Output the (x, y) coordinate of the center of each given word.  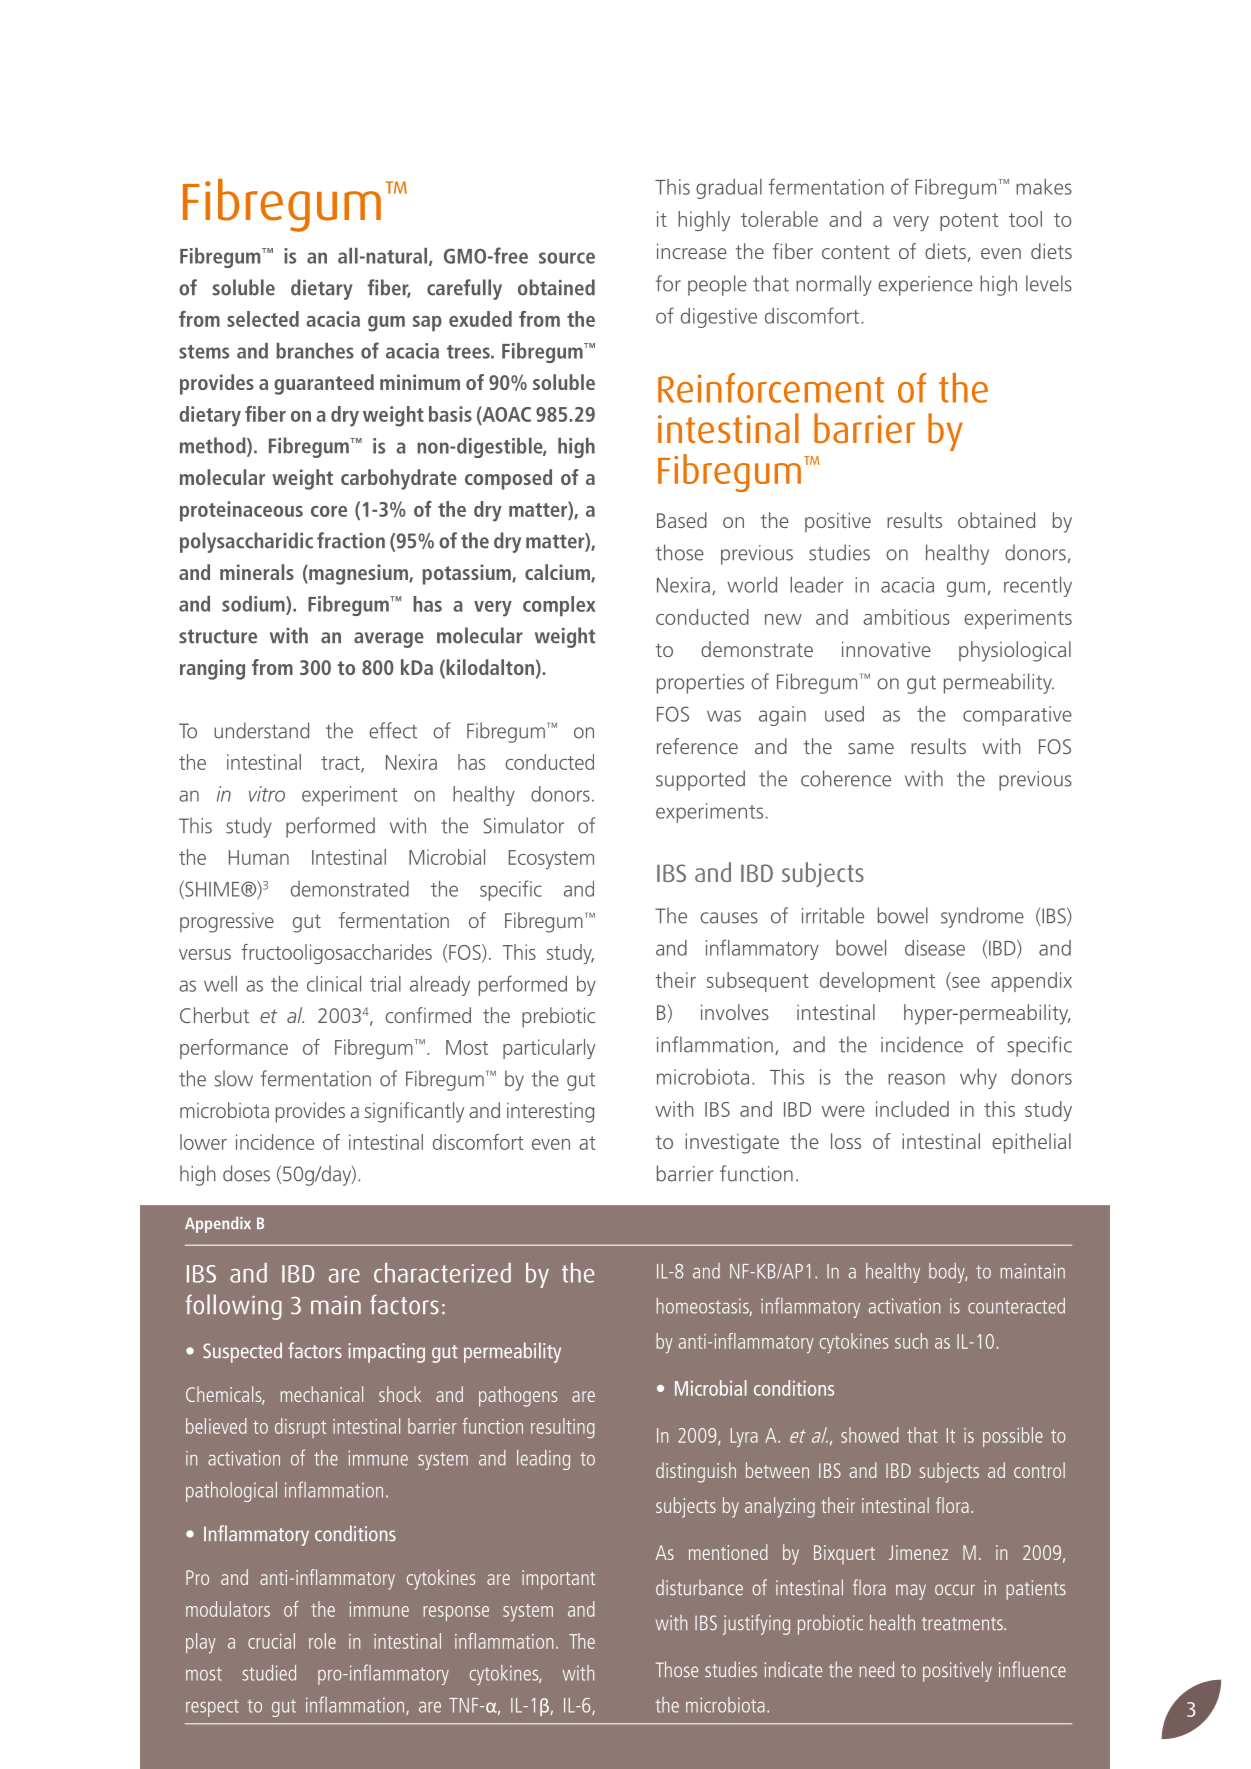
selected (263, 319)
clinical (334, 984)
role (322, 1641)
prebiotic (558, 1017)
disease (935, 948)
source (567, 258)
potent (969, 222)
